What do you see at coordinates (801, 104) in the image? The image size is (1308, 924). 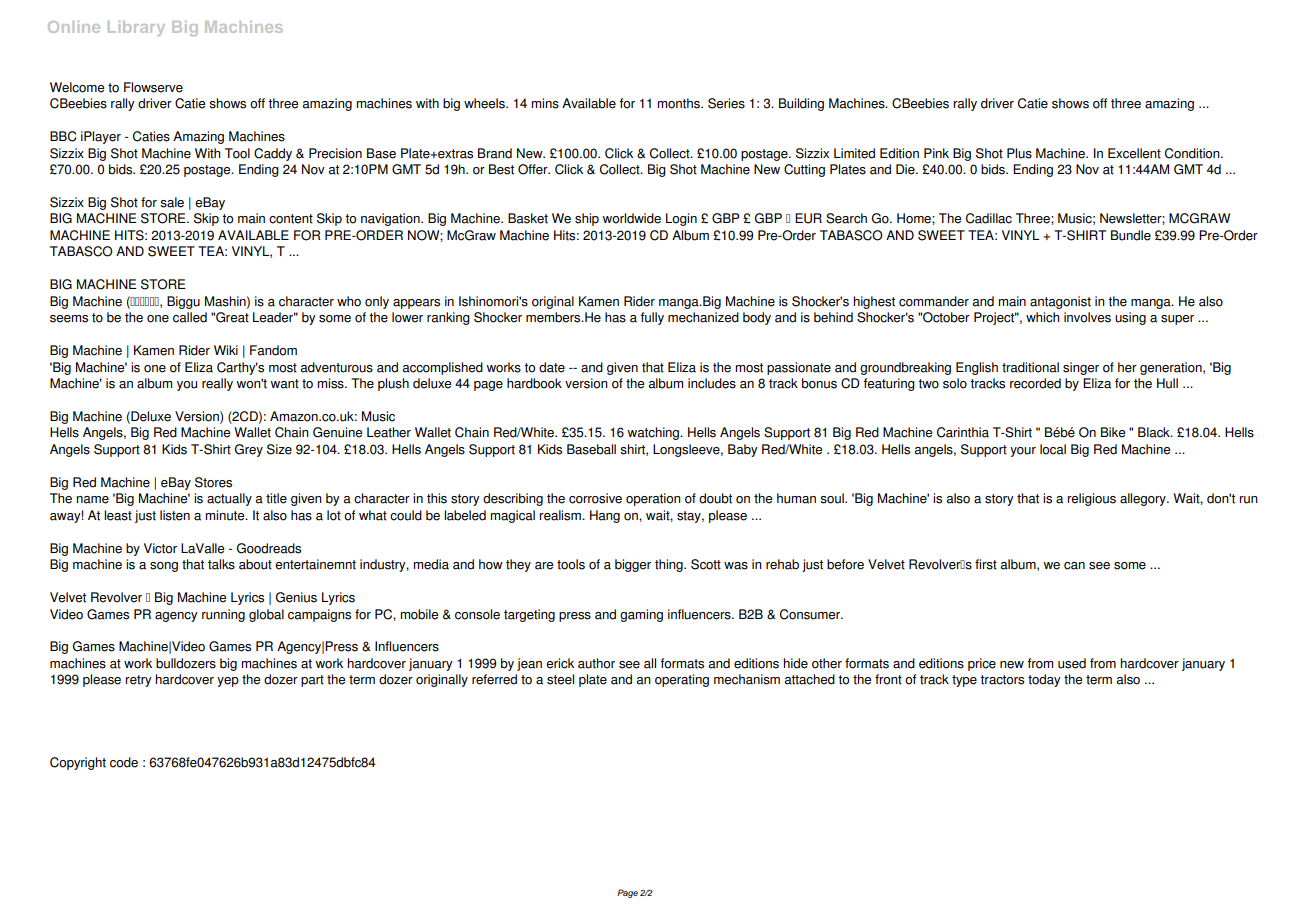 I see `Building` at bounding box center [801, 104].
